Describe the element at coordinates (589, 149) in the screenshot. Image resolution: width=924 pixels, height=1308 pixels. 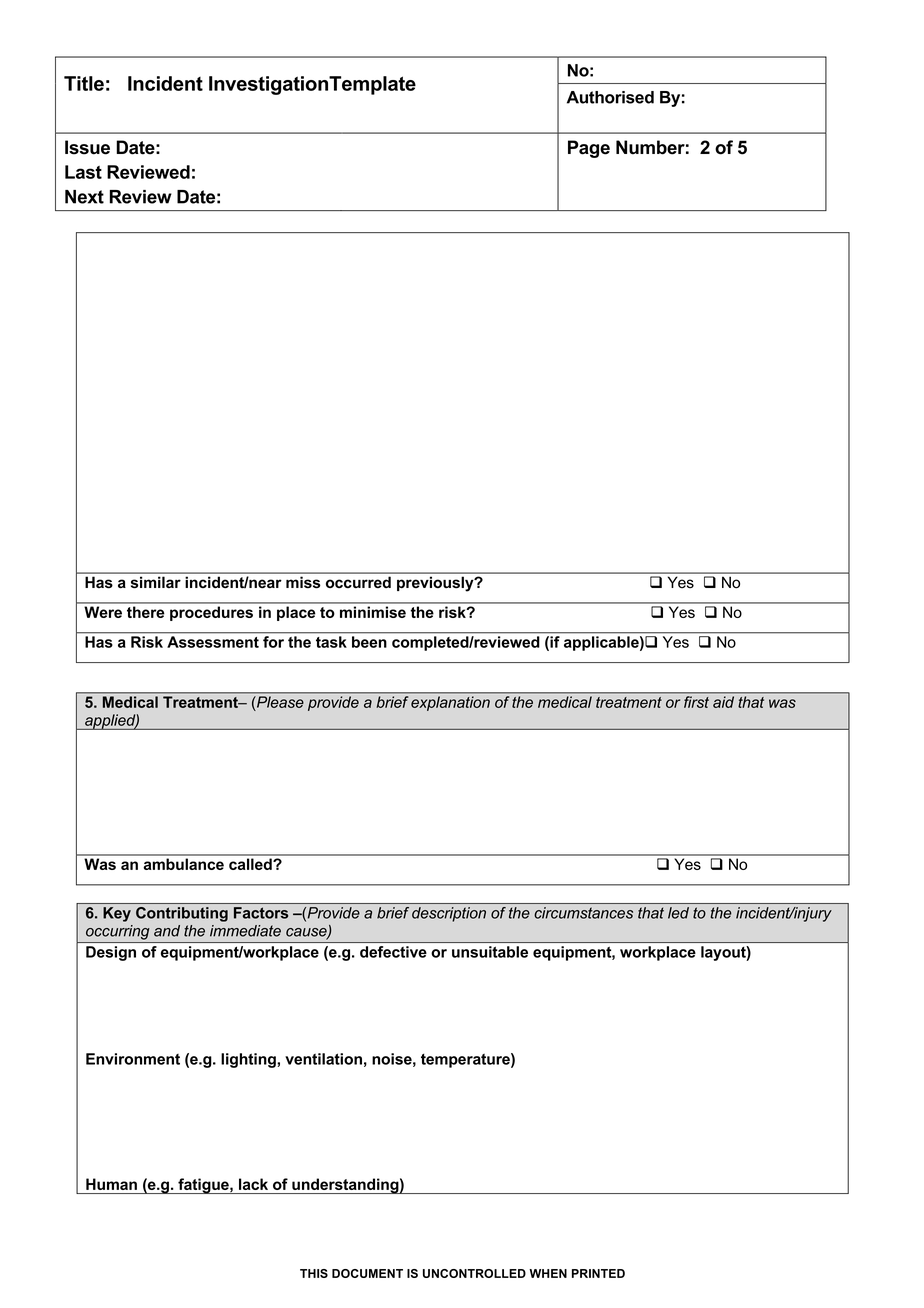
I see `Page` at that location.
